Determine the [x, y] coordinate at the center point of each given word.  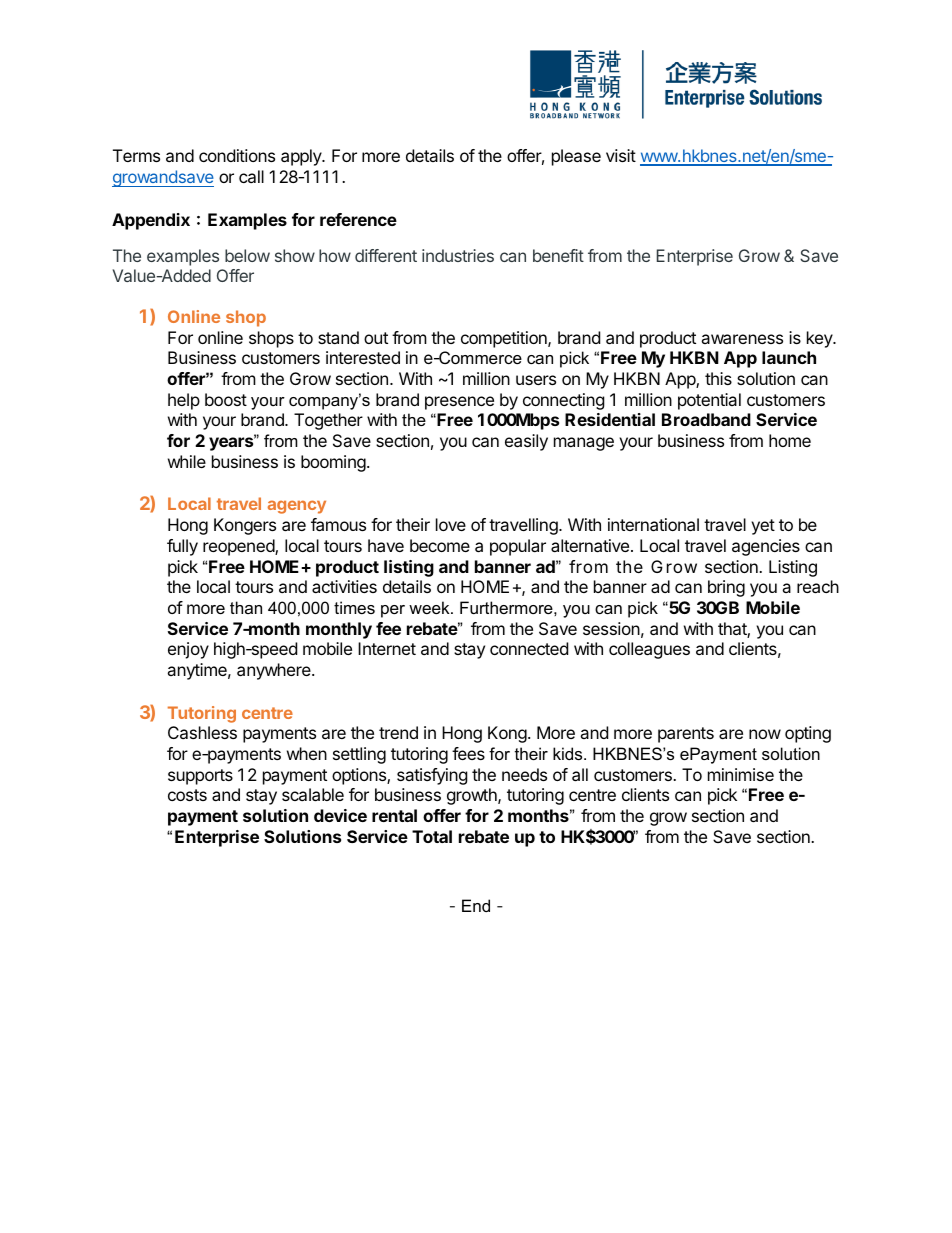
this [718, 378]
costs [187, 795]
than [246, 607]
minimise [741, 774]
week [430, 607]
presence [459, 403]
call [251, 176]
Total [432, 836]
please [576, 157]
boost [226, 399]
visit [621, 155]
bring [726, 588]
